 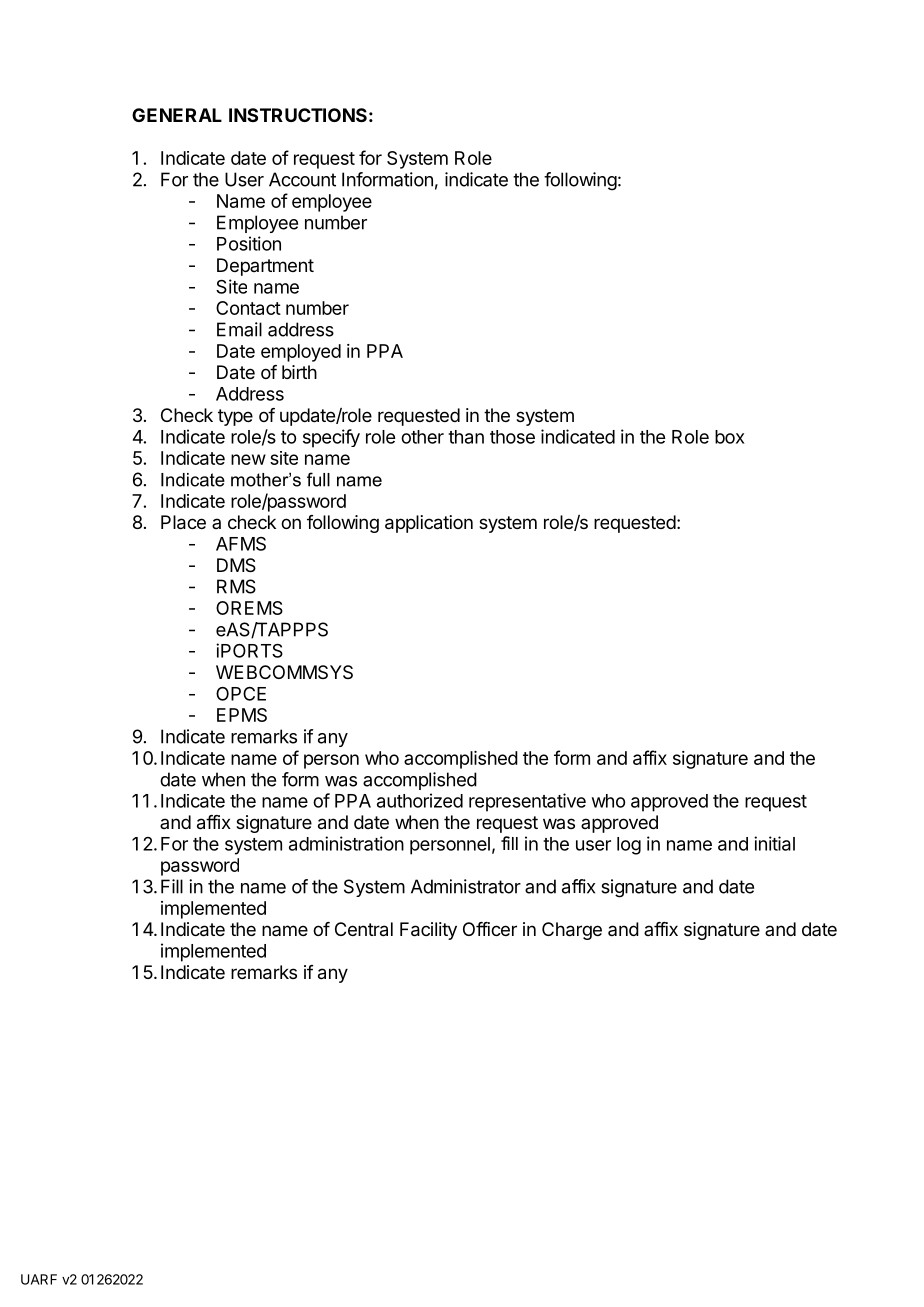 I want to click on application, so click(x=429, y=524).
